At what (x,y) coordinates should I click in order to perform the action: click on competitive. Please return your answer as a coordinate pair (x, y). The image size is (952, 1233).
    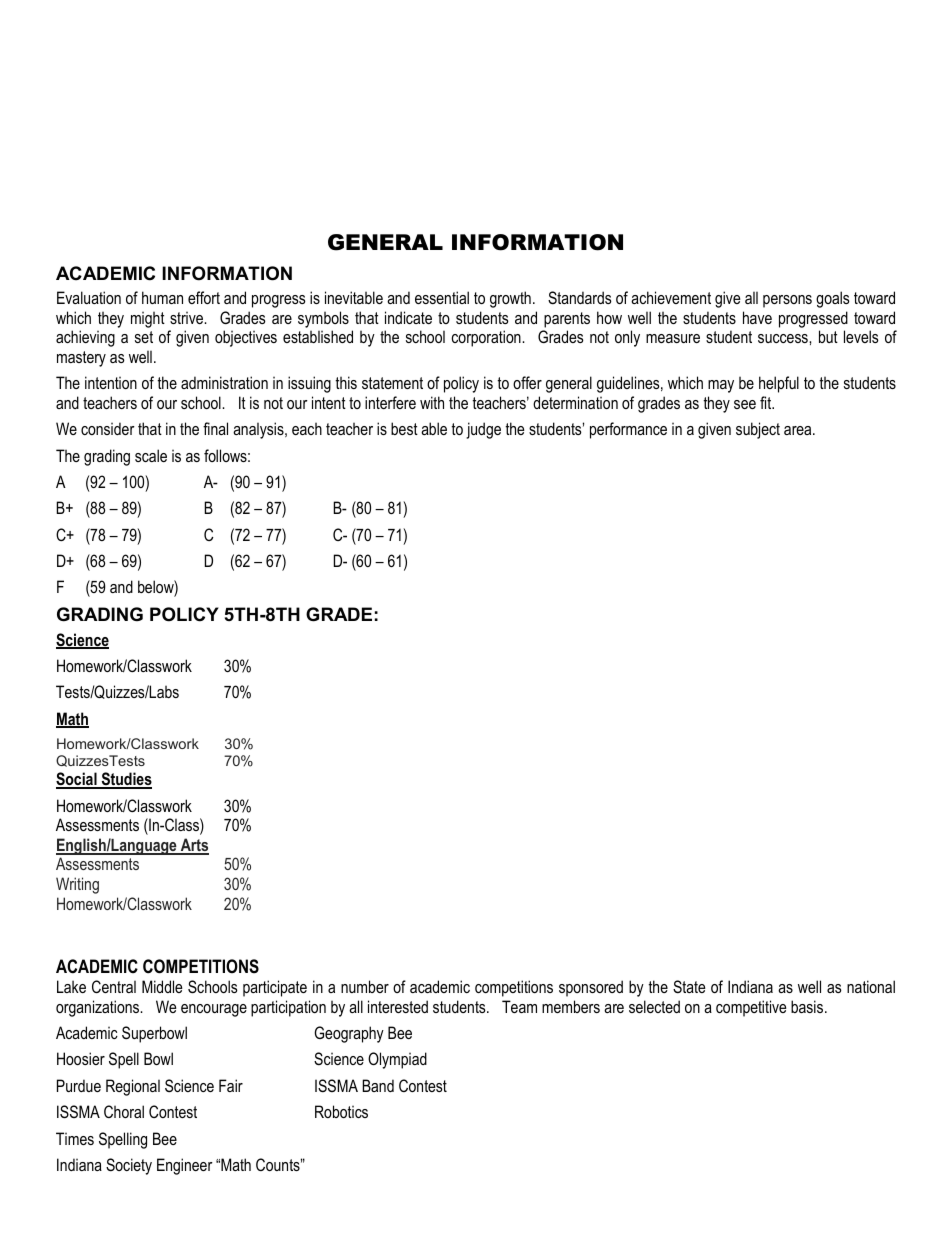
    Looking at the image, I should click on (751, 1008).
